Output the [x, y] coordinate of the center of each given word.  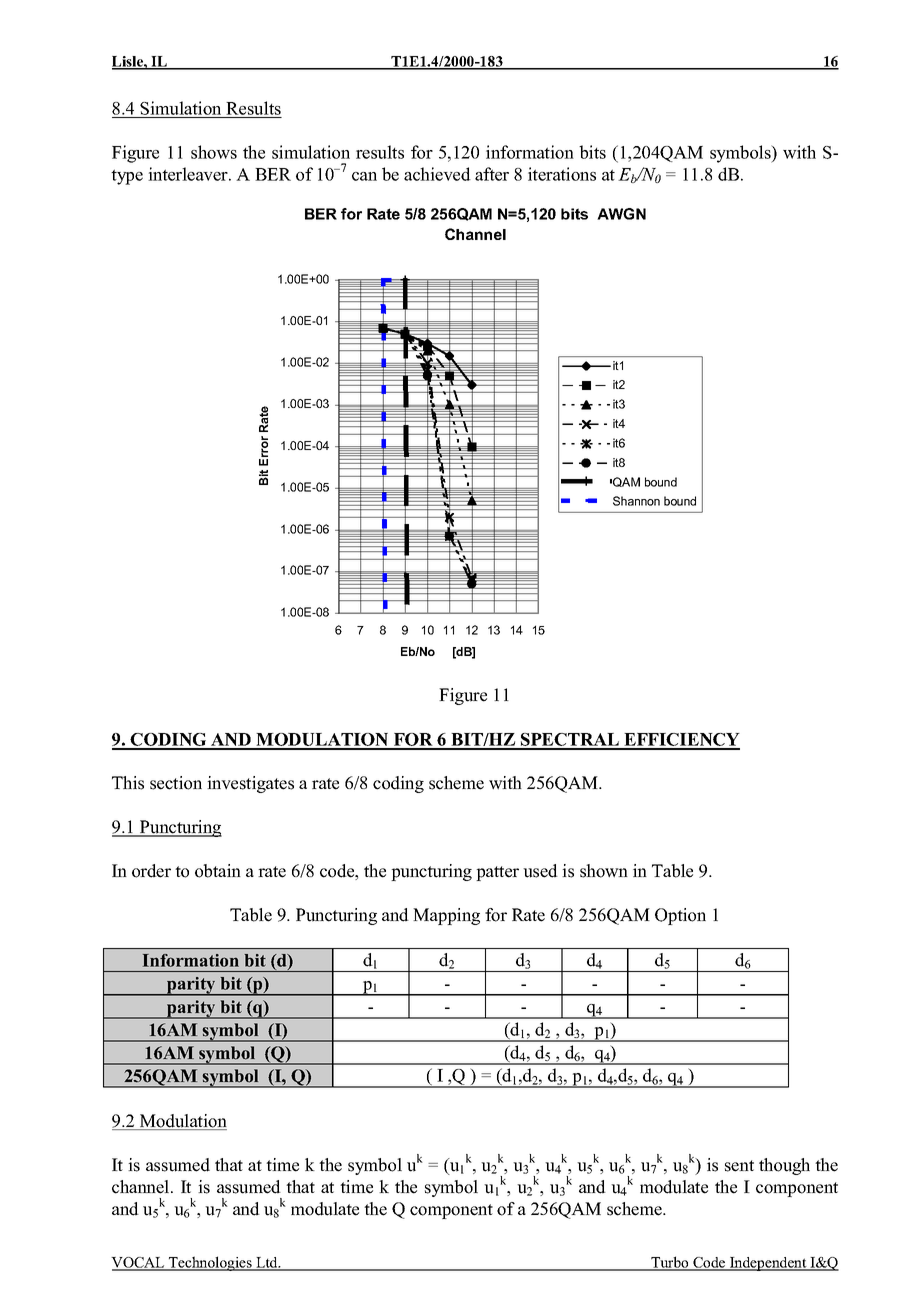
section [176, 783]
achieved [437, 174]
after [492, 174]
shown [604, 871]
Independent [768, 1264]
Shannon [636, 501]
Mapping [446, 916]
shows [214, 152]
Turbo [670, 1263]
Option [680, 916]
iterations [562, 174]
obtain [218, 871]
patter [497, 873]
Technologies [210, 1263]
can [364, 176]
